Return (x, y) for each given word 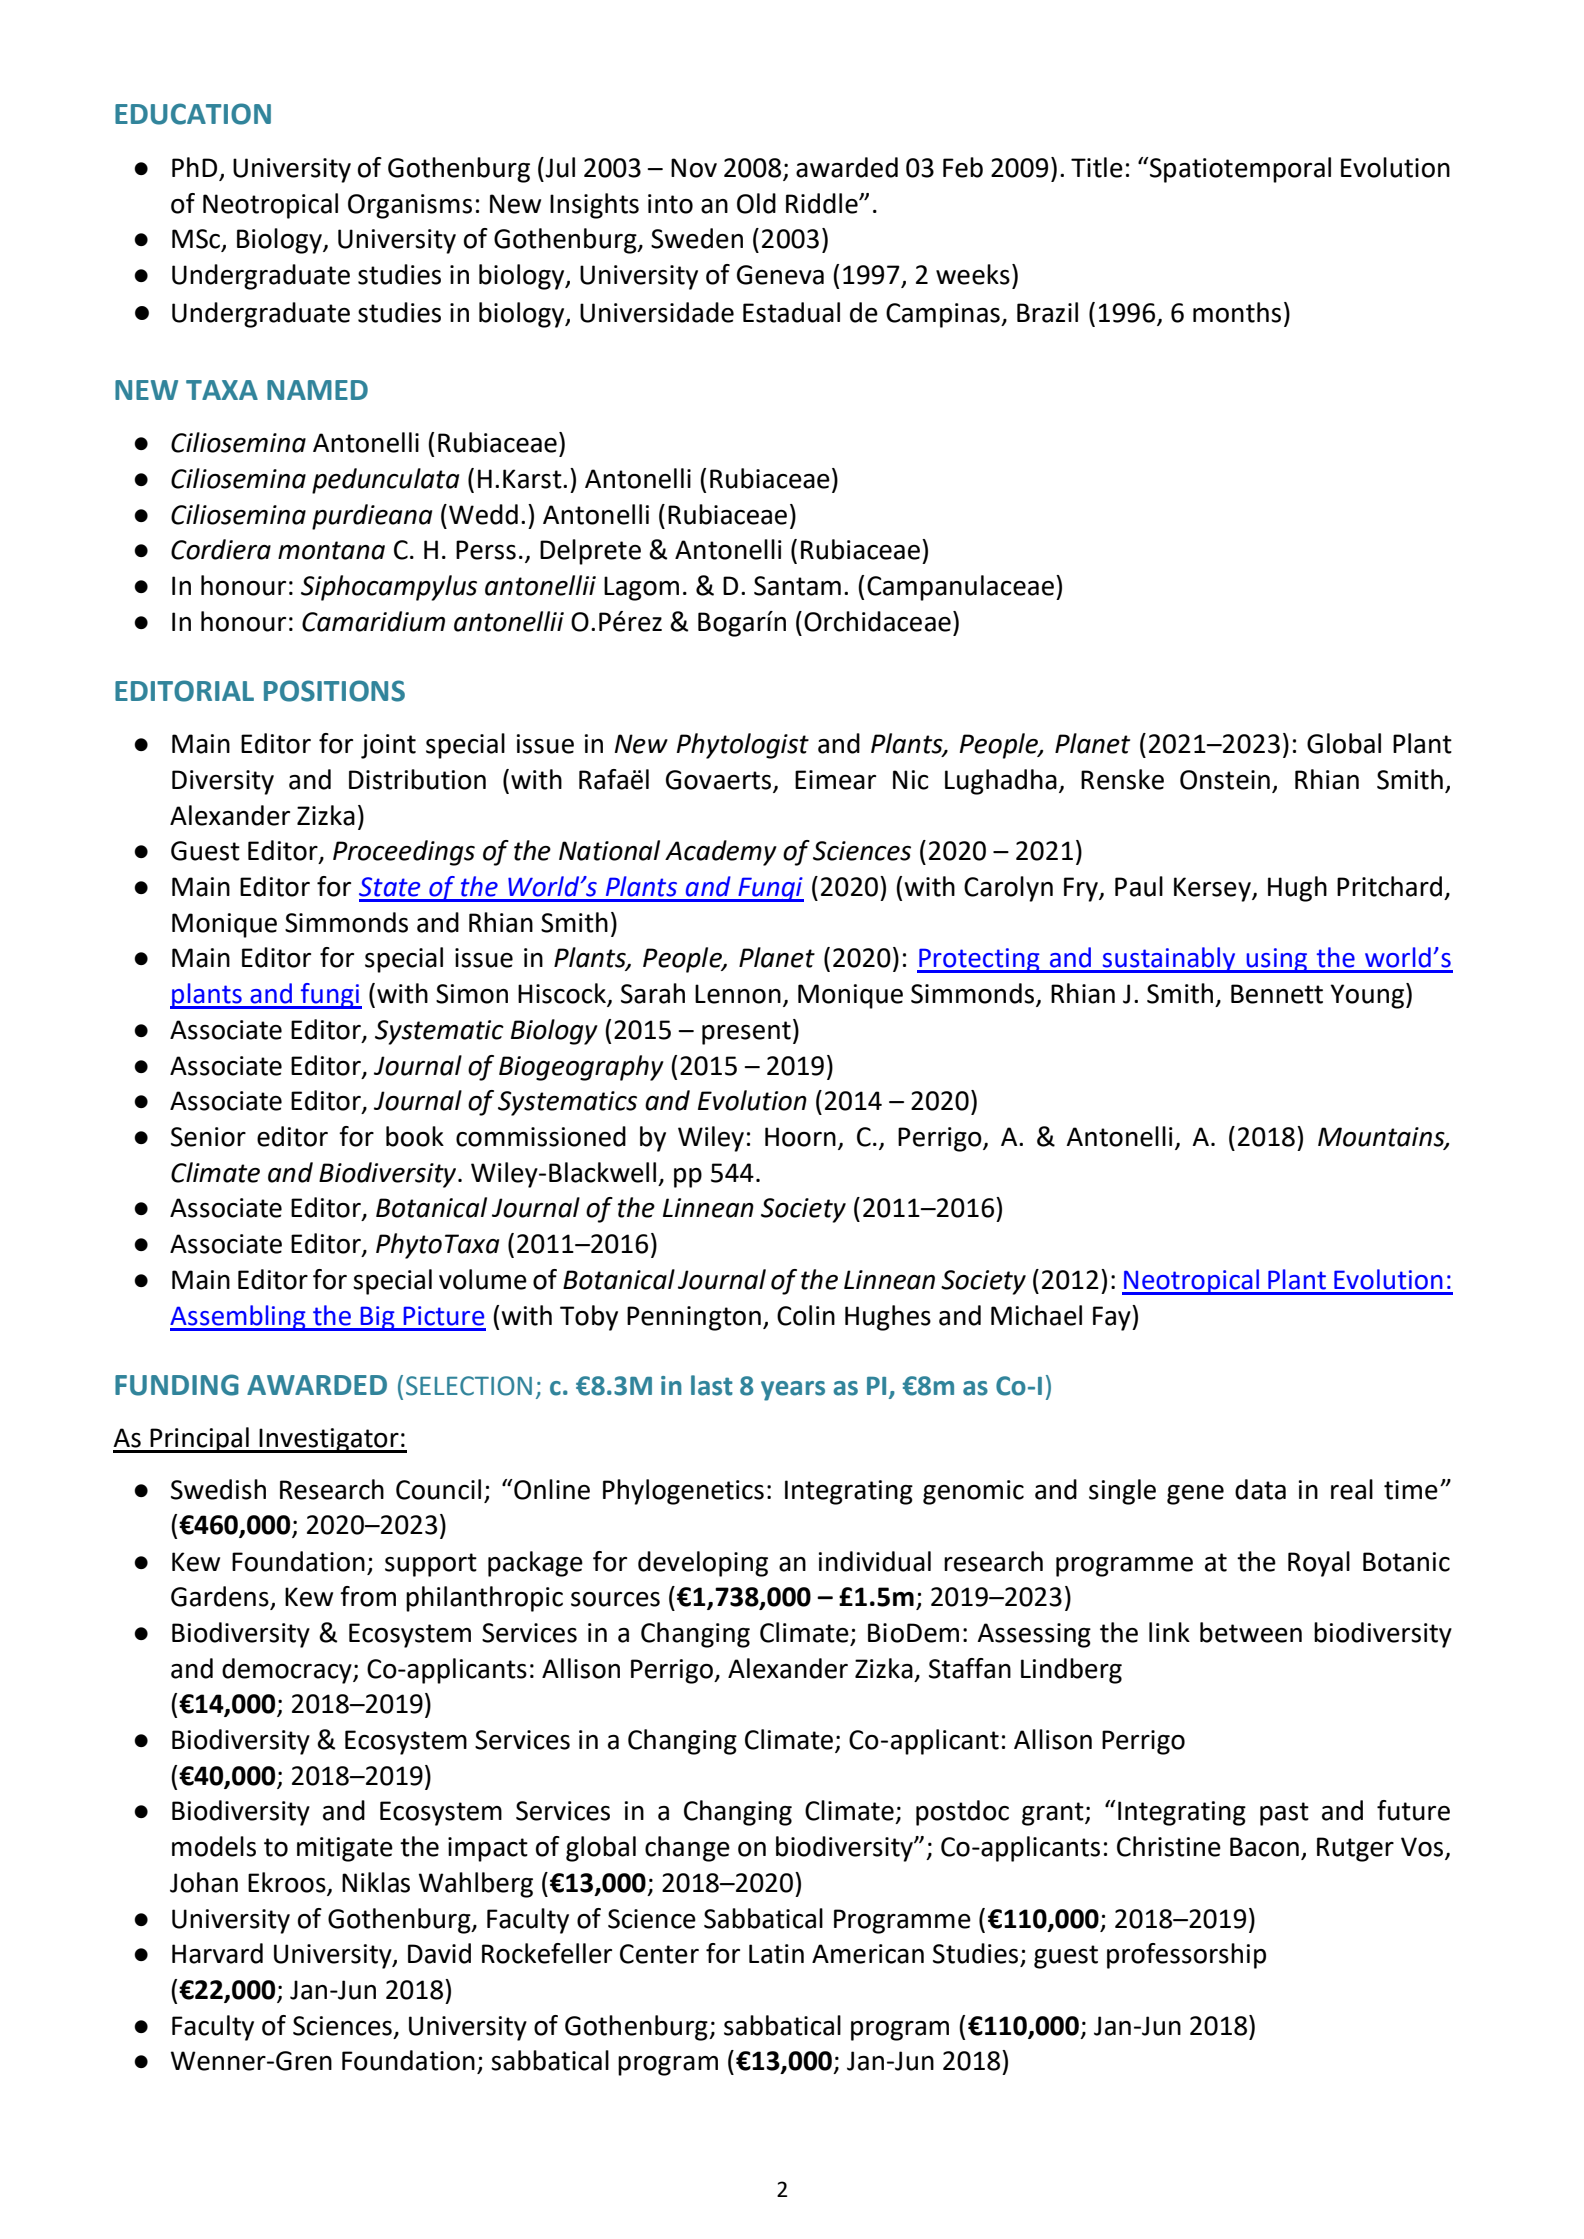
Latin (776, 1954)
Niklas (376, 1882)
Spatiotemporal (1239, 170)
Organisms (410, 206)
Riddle (823, 203)
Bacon (1264, 1847)
